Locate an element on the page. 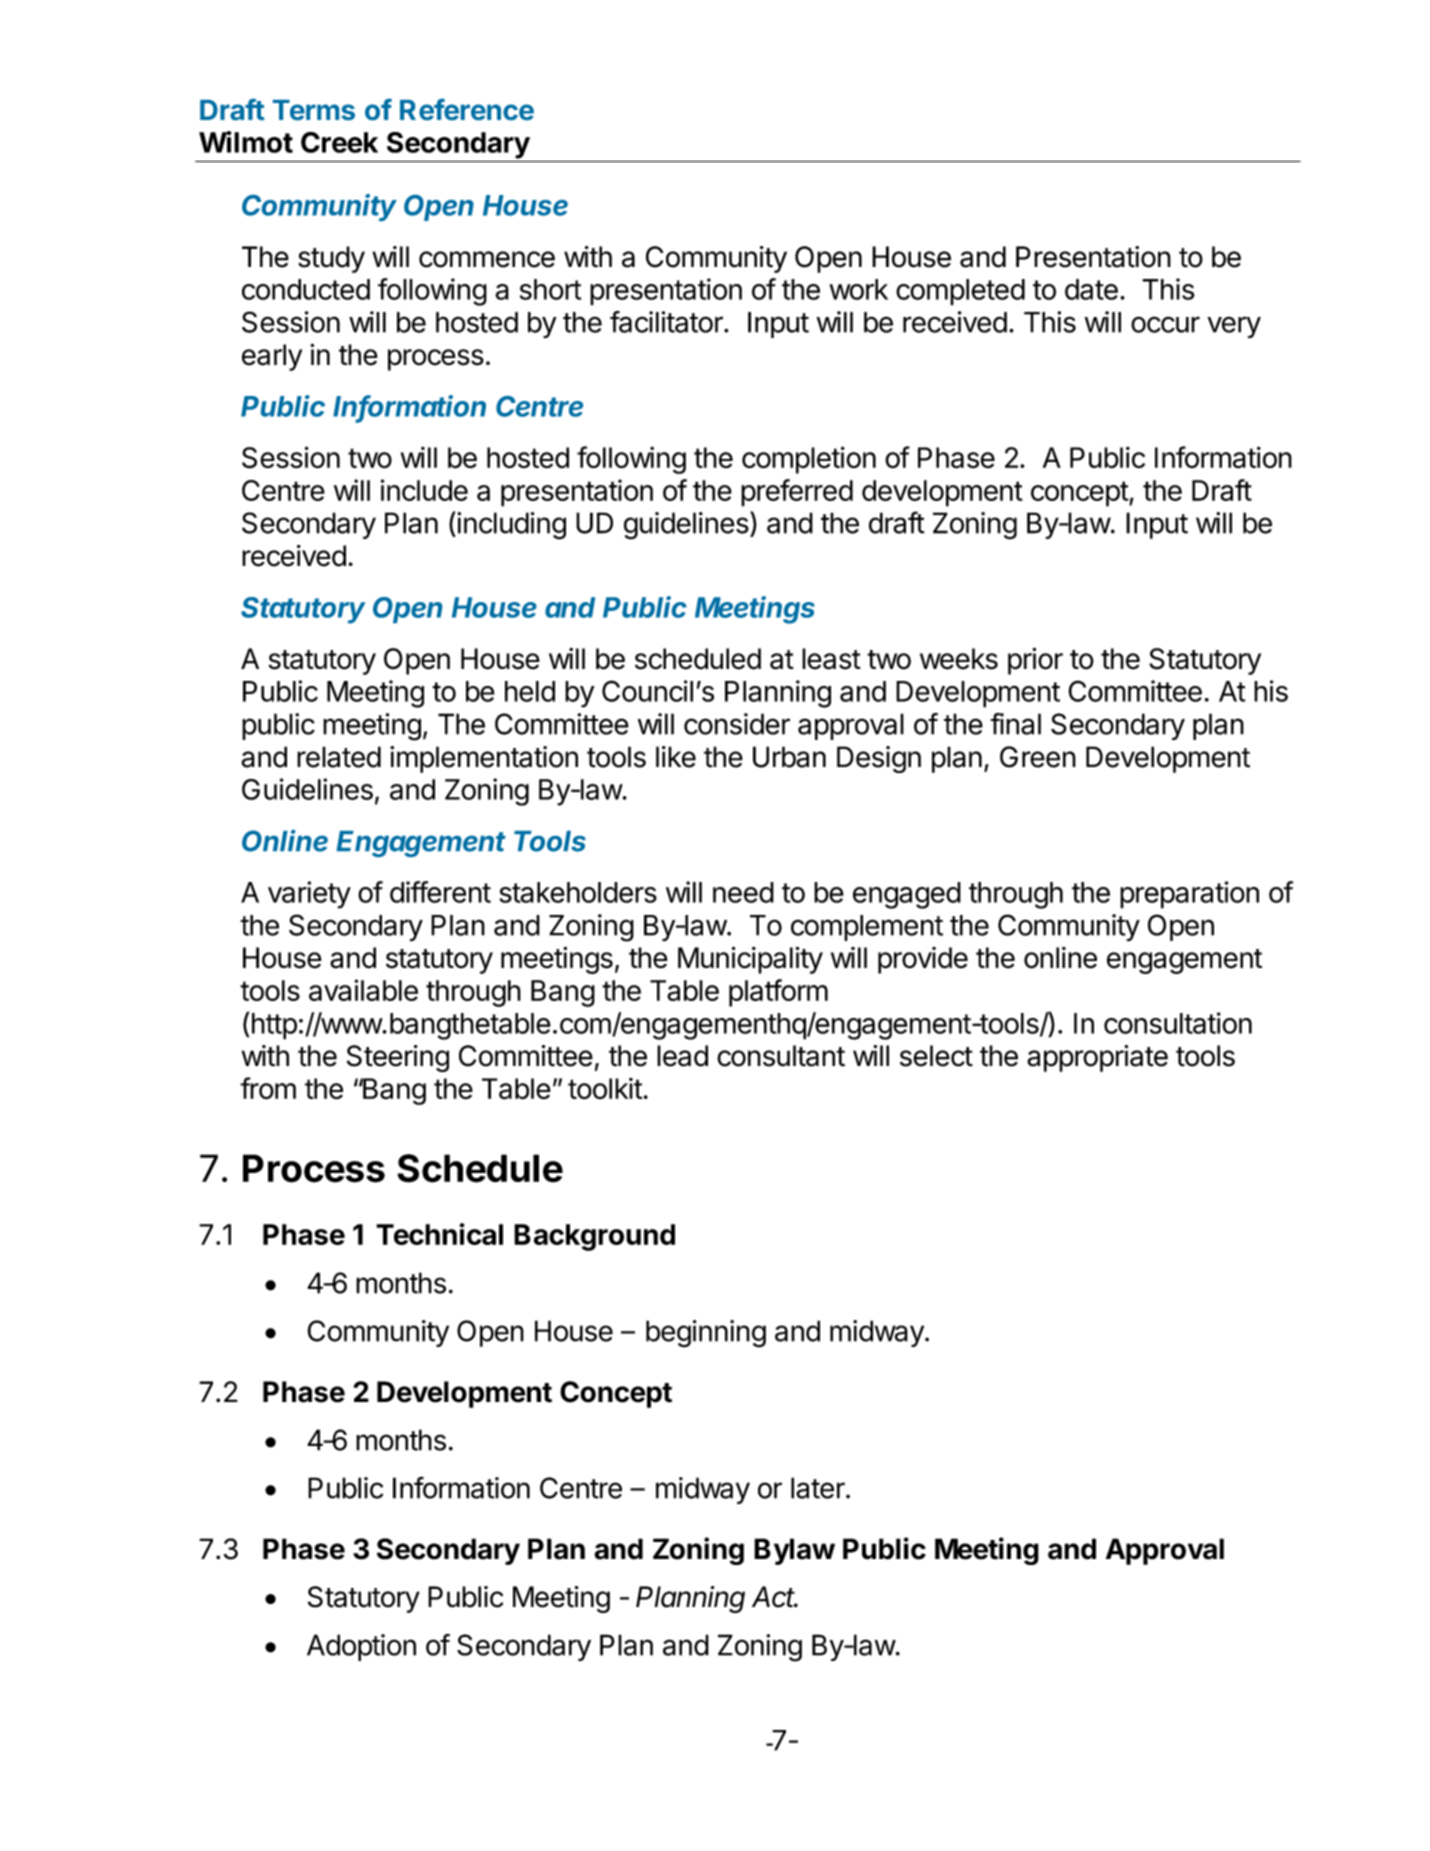 This page has width=1430, height=1851. beginning is located at coordinates (706, 1334).
